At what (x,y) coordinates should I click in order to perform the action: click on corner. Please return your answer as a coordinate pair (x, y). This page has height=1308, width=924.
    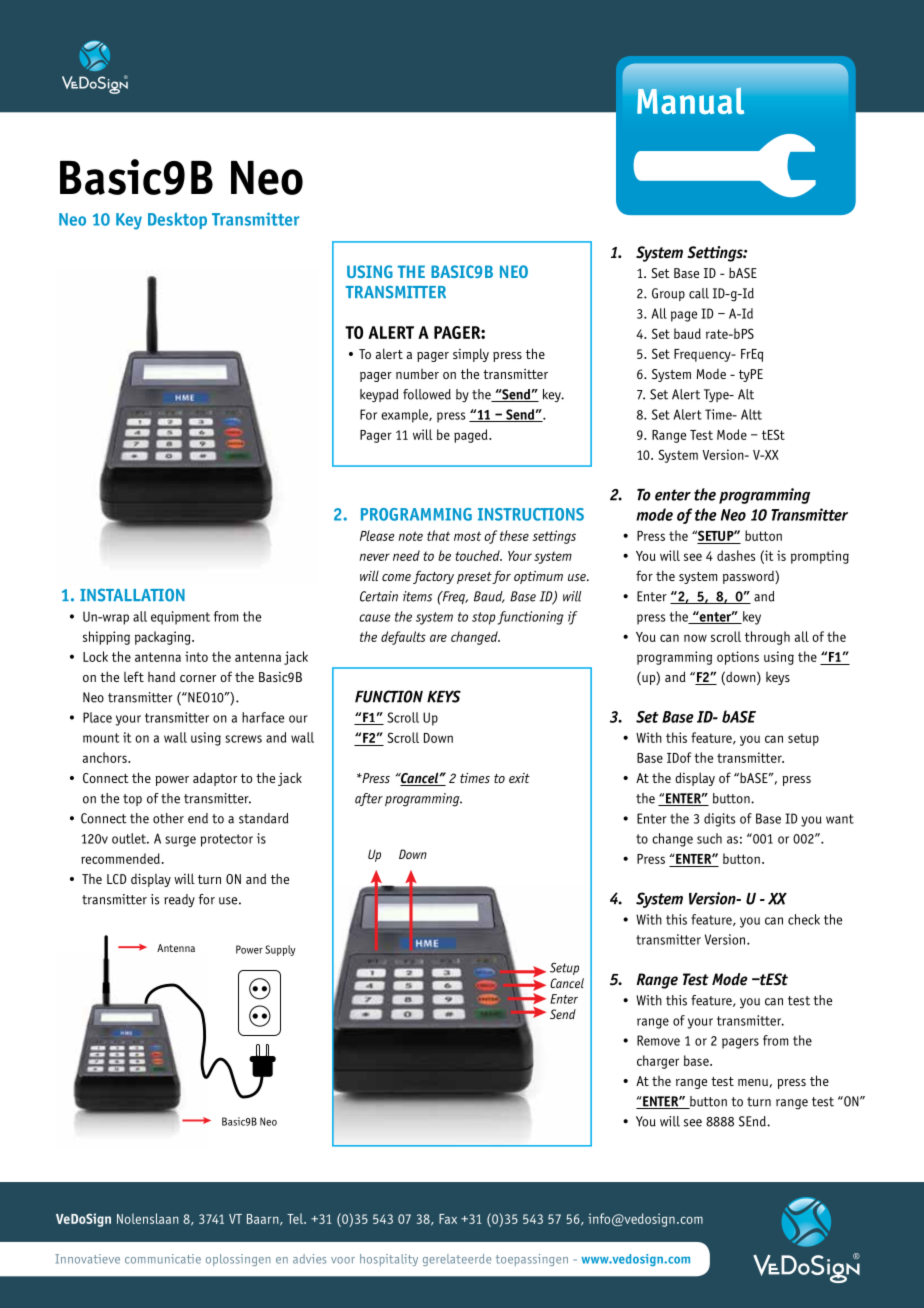
    Looking at the image, I should click on (198, 678).
